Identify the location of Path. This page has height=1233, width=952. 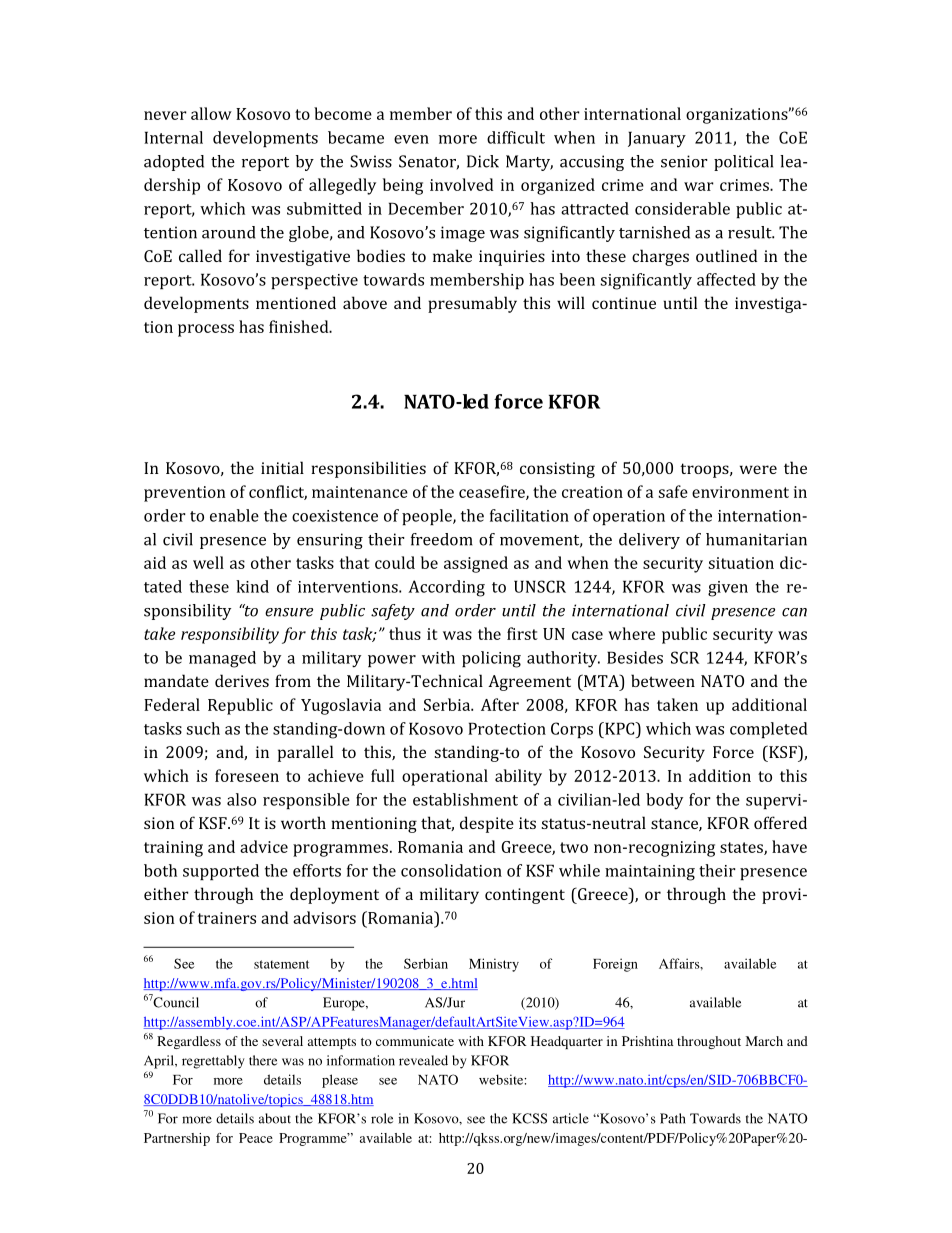
(673, 1118).
